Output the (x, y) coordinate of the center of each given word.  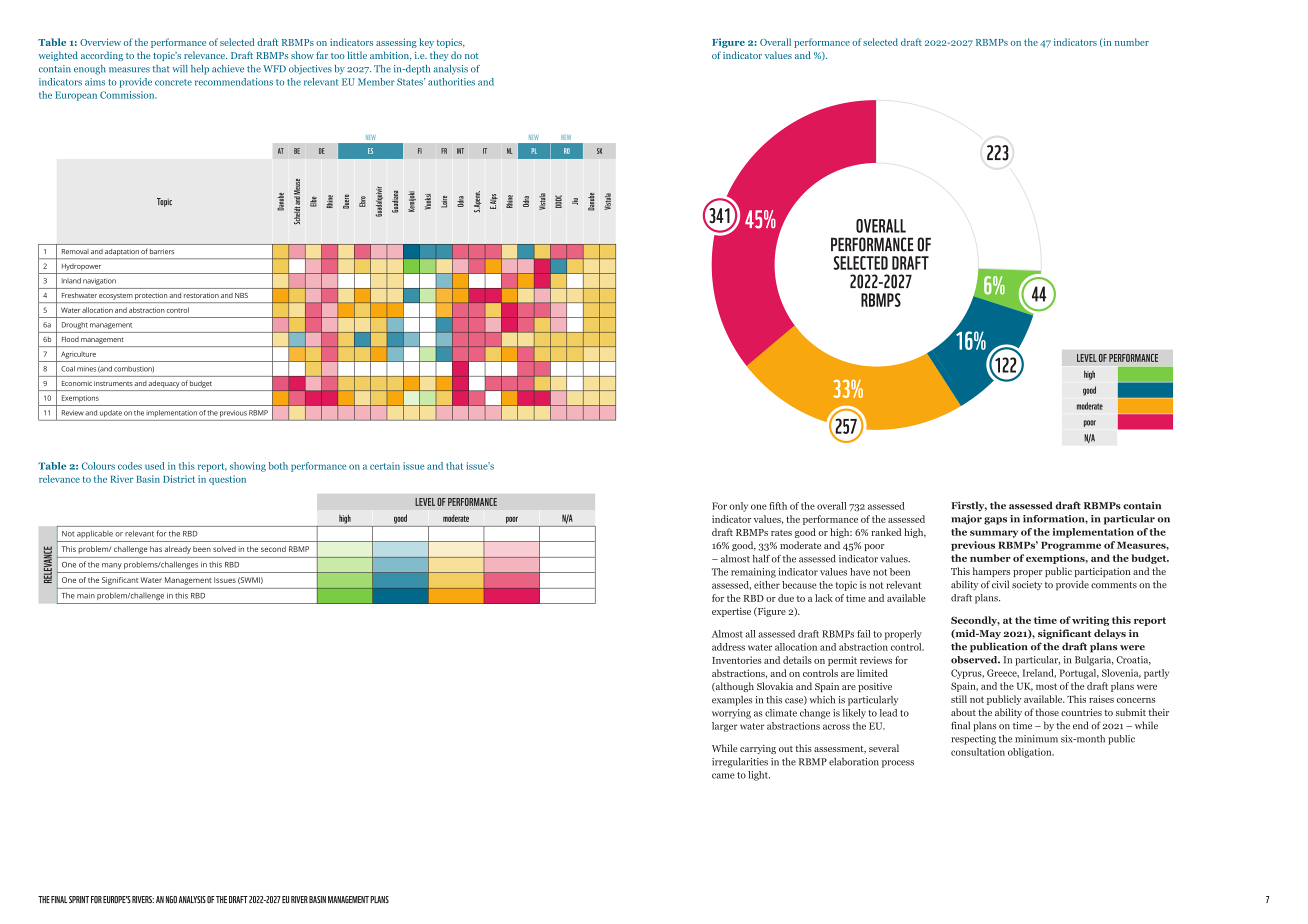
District (179, 479)
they (439, 56)
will (180, 68)
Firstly (969, 506)
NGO (171, 899)
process (898, 764)
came (723, 776)
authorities (451, 82)
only (738, 507)
